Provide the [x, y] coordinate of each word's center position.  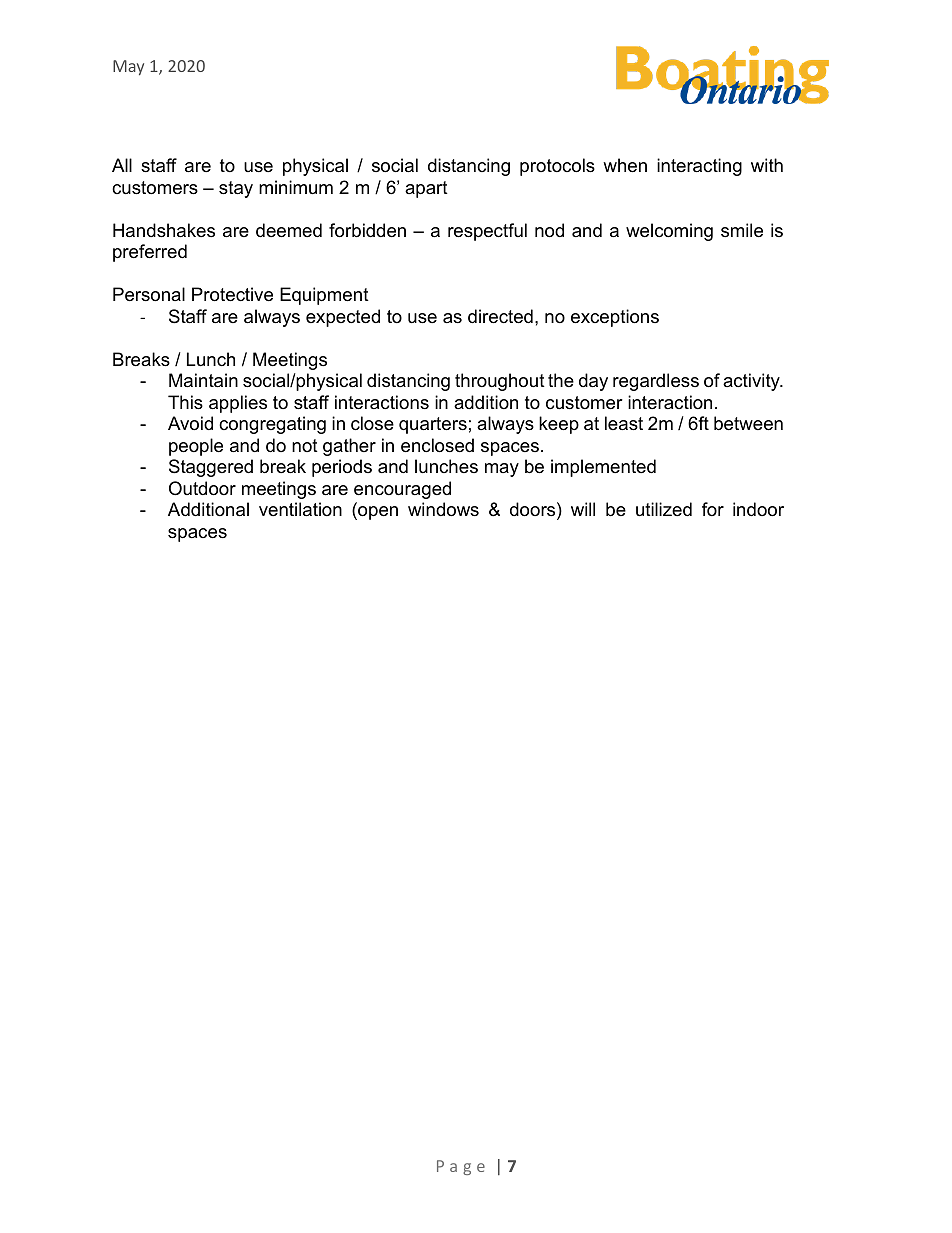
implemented [603, 468]
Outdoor [202, 488]
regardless [656, 382]
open [377, 513]
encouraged [402, 490]
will [583, 509]
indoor [758, 509]
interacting [699, 167]
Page [461, 1167]
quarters [433, 425]
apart [426, 189]
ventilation [300, 509]
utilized [664, 509]
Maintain [203, 380]
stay [236, 189]
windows [443, 509]
